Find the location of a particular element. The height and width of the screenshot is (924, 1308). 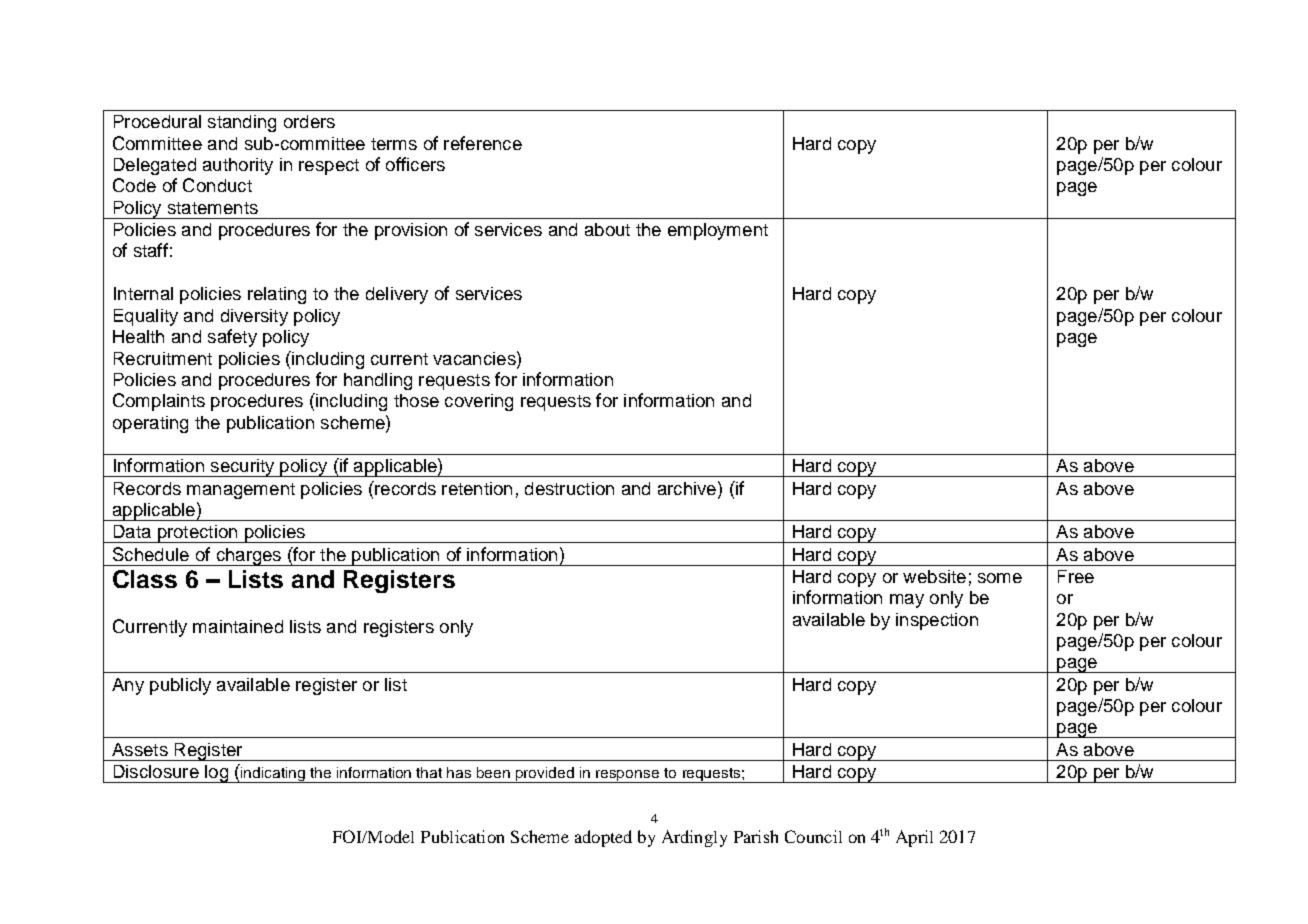

management is located at coordinates (241, 491).
